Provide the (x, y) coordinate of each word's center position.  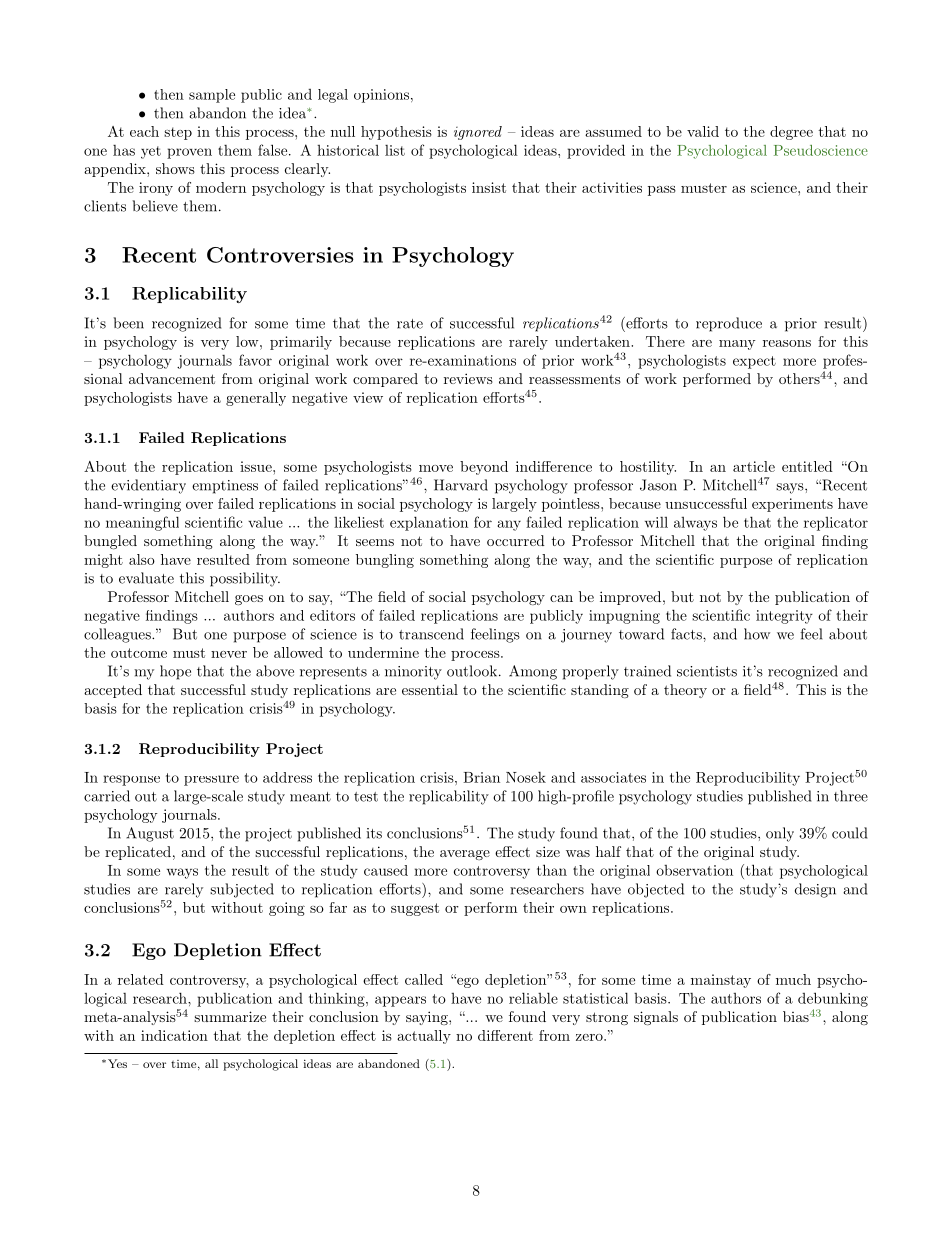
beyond (484, 468)
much (793, 979)
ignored (478, 133)
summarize (230, 1016)
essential (430, 689)
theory (685, 691)
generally (256, 399)
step (178, 133)
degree (791, 133)
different (505, 1035)
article (754, 466)
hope (175, 672)
